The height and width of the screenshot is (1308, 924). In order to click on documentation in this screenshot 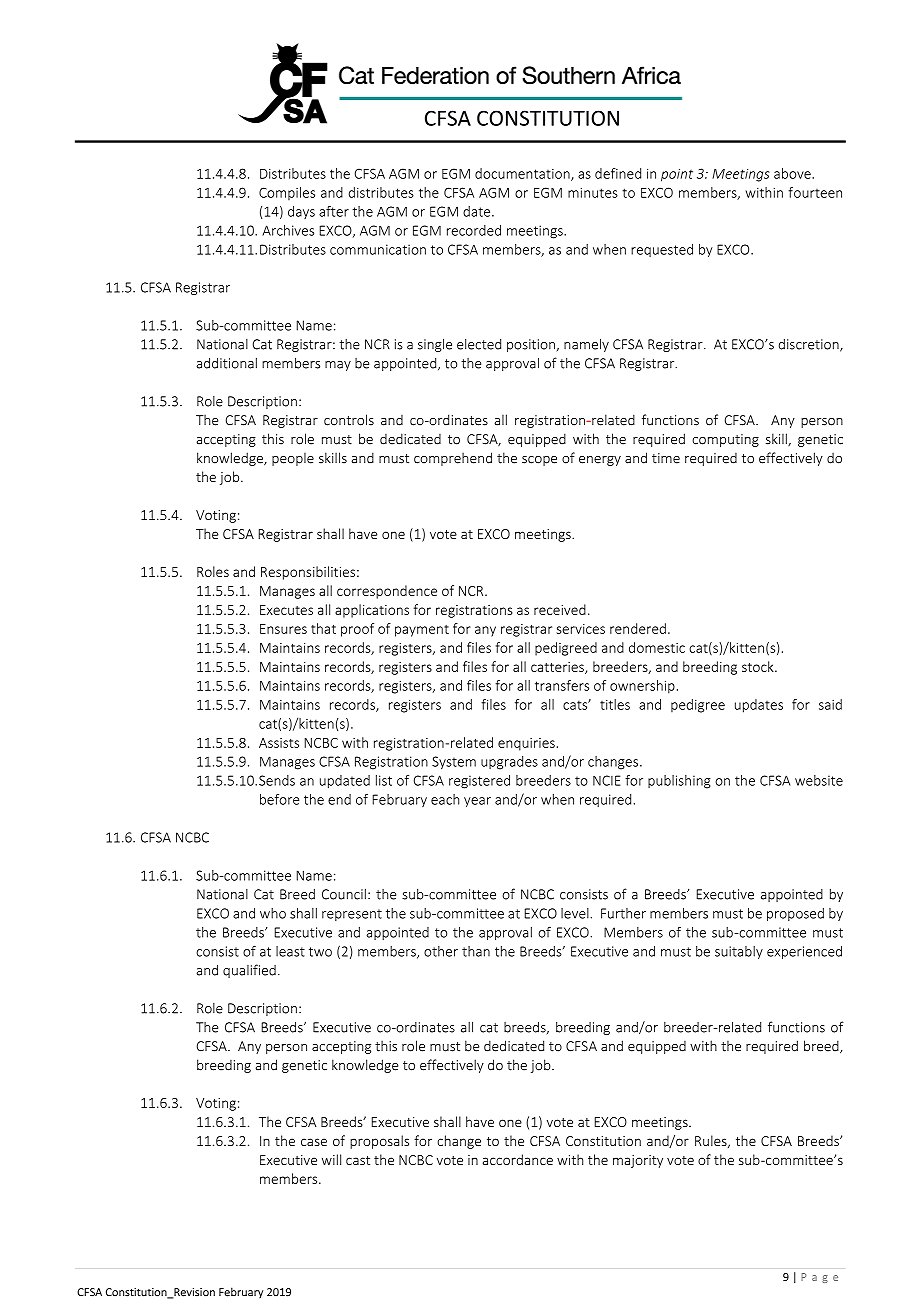, I will do `click(523, 174)`.
